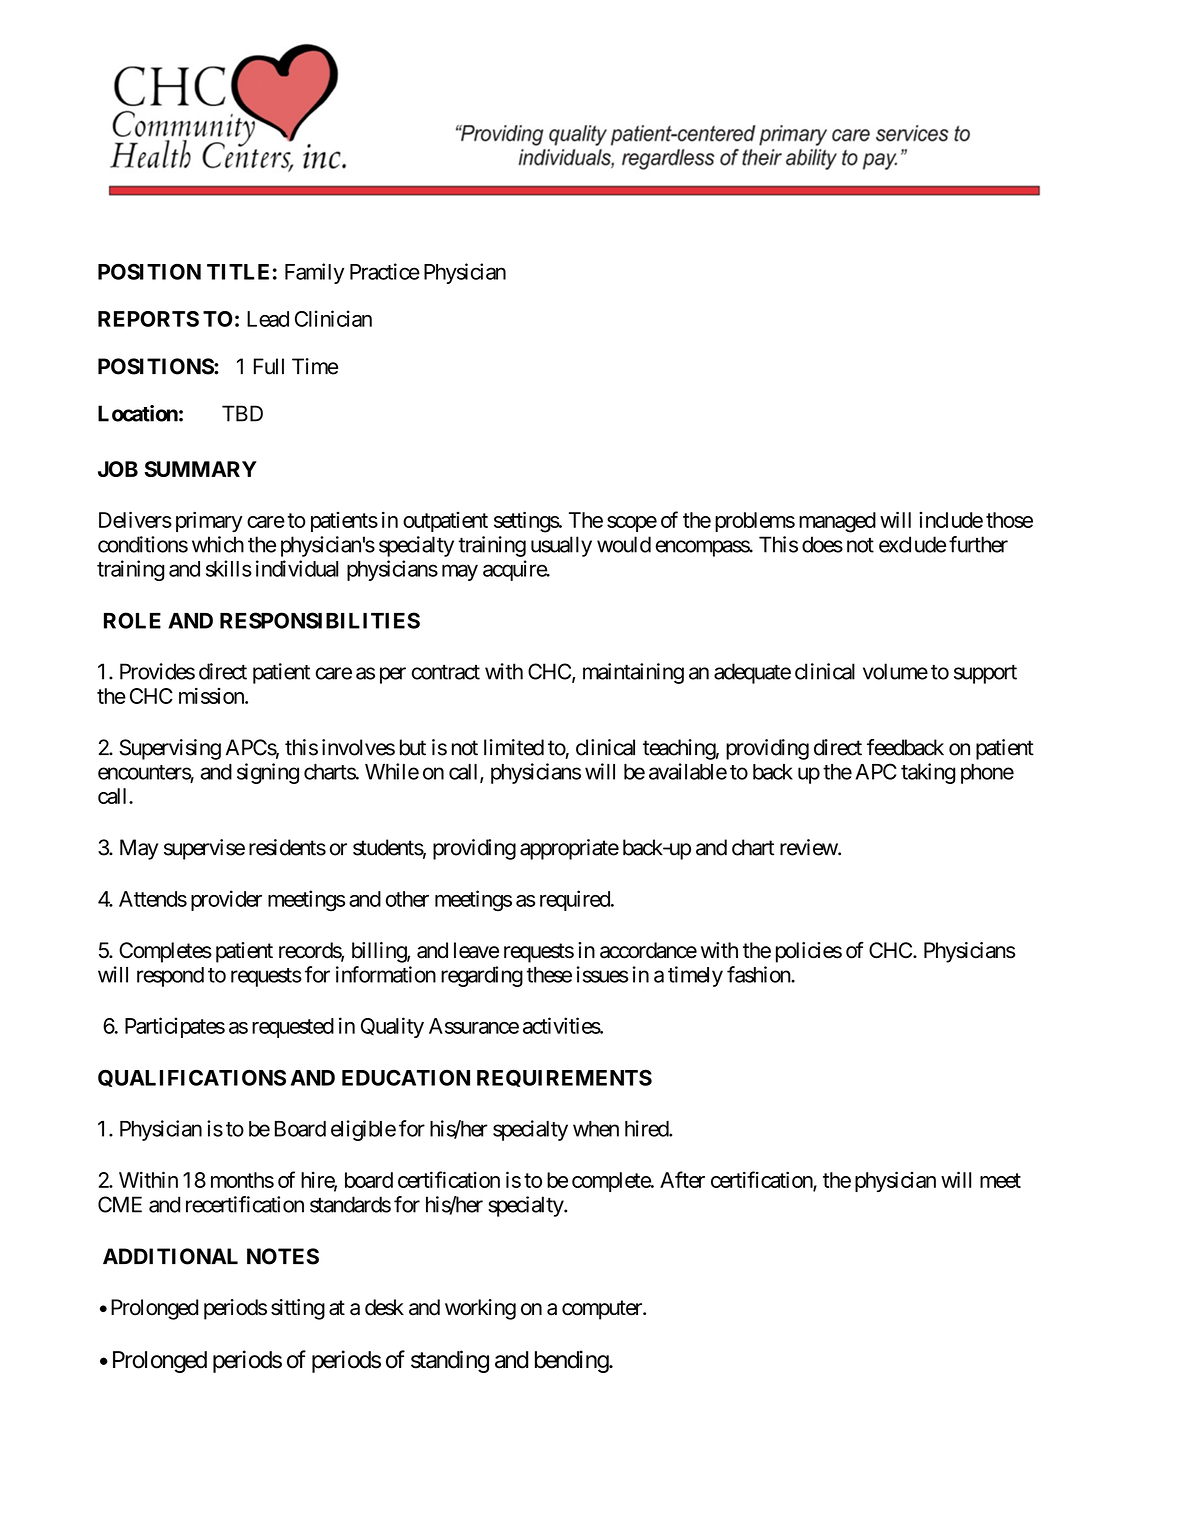 This screenshot has width=1180, height=1527. Describe the element at coordinates (759, 974) in the screenshot. I see `fashion` at that location.
